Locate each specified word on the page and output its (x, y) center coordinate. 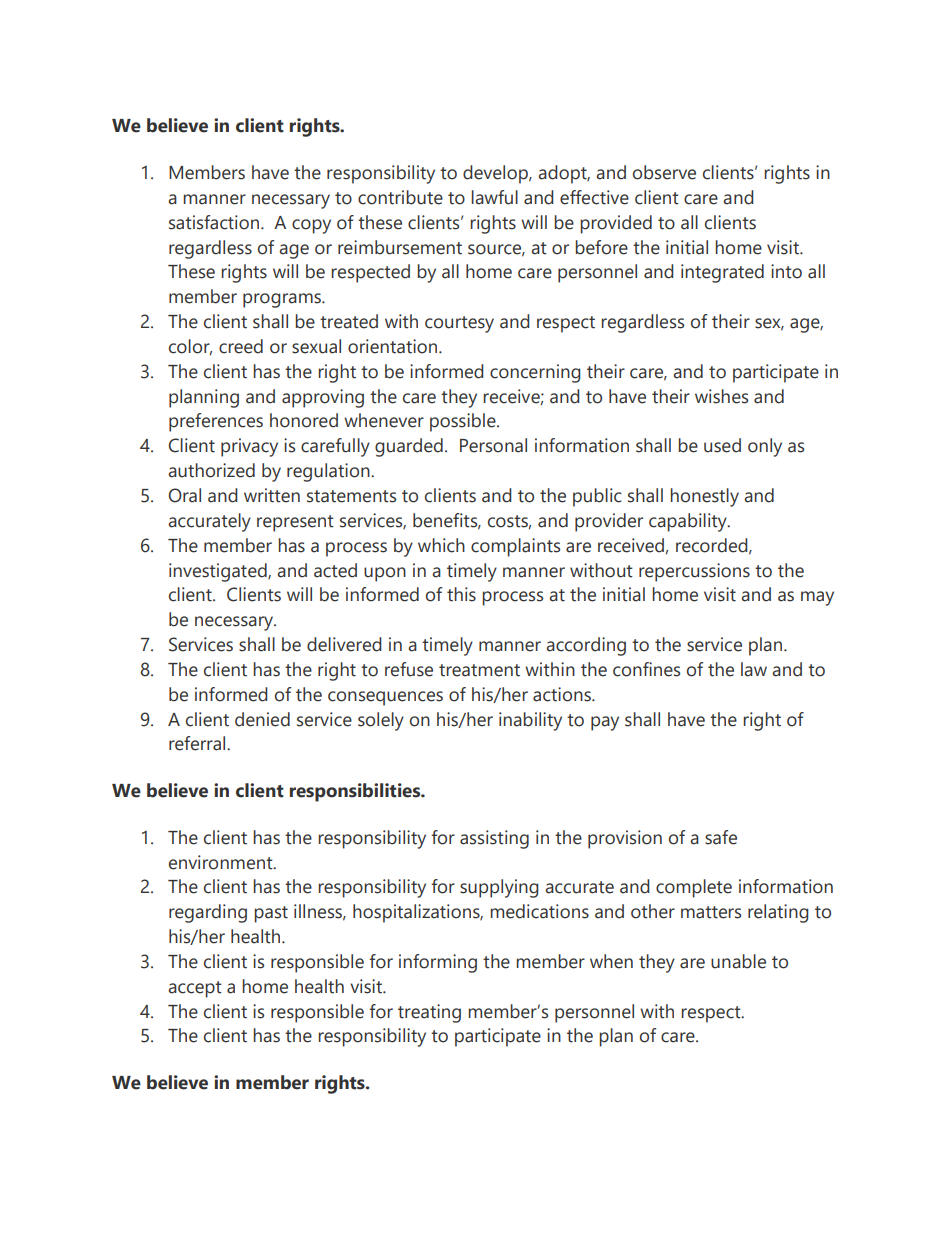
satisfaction (214, 222)
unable (738, 961)
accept (195, 989)
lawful (494, 197)
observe (664, 172)
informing (438, 963)
